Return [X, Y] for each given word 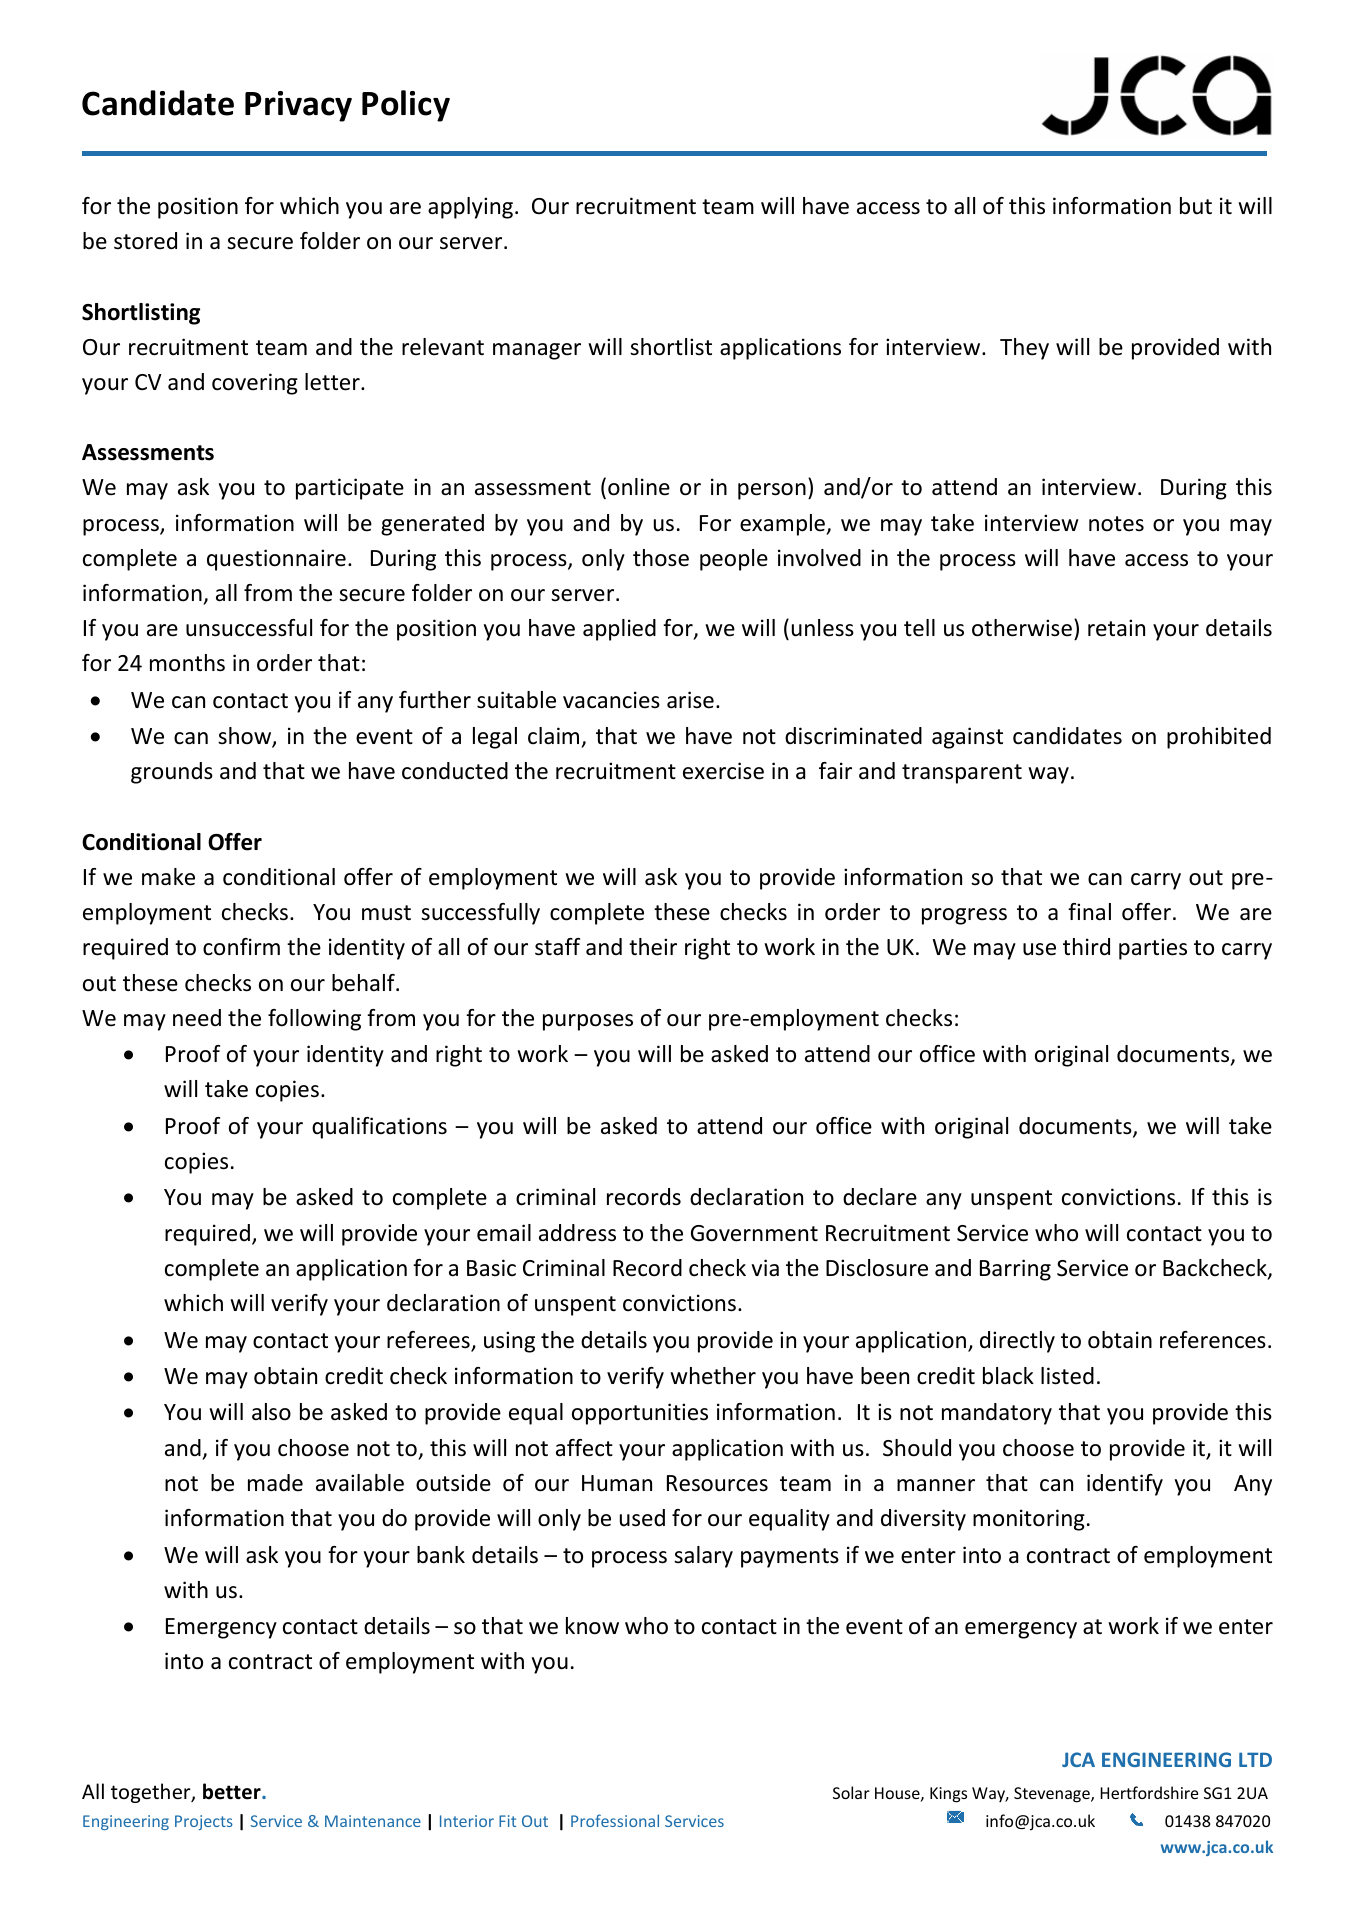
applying [470, 208]
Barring [1015, 1270]
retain [1116, 628]
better [233, 1791]
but [1196, 206]
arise [690, 700]
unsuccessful [249, 628]
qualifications [379, 1128]
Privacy [298, 106]
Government [754, 1233]
